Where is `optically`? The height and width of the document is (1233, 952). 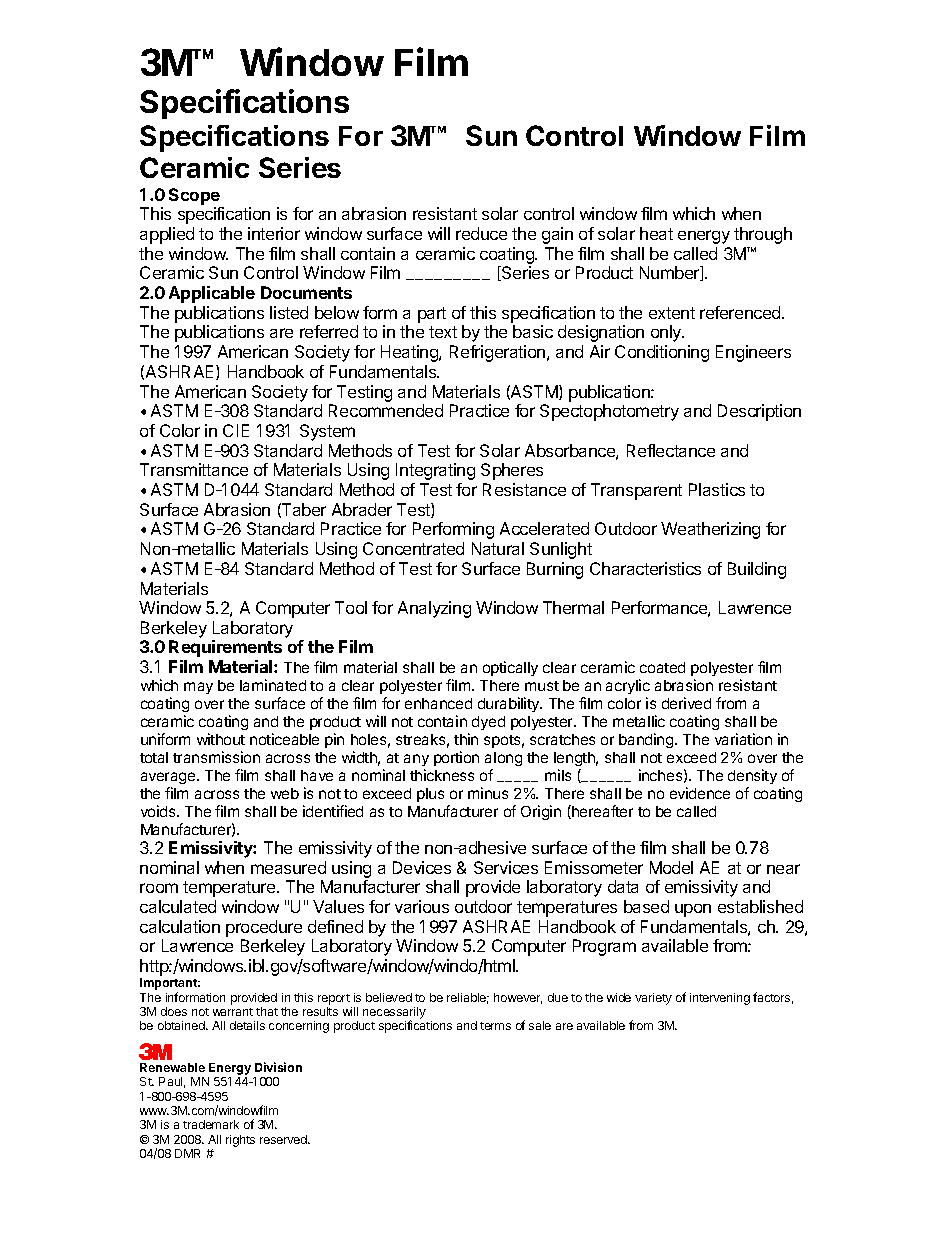
optically is located at coordinates (510, 668).
